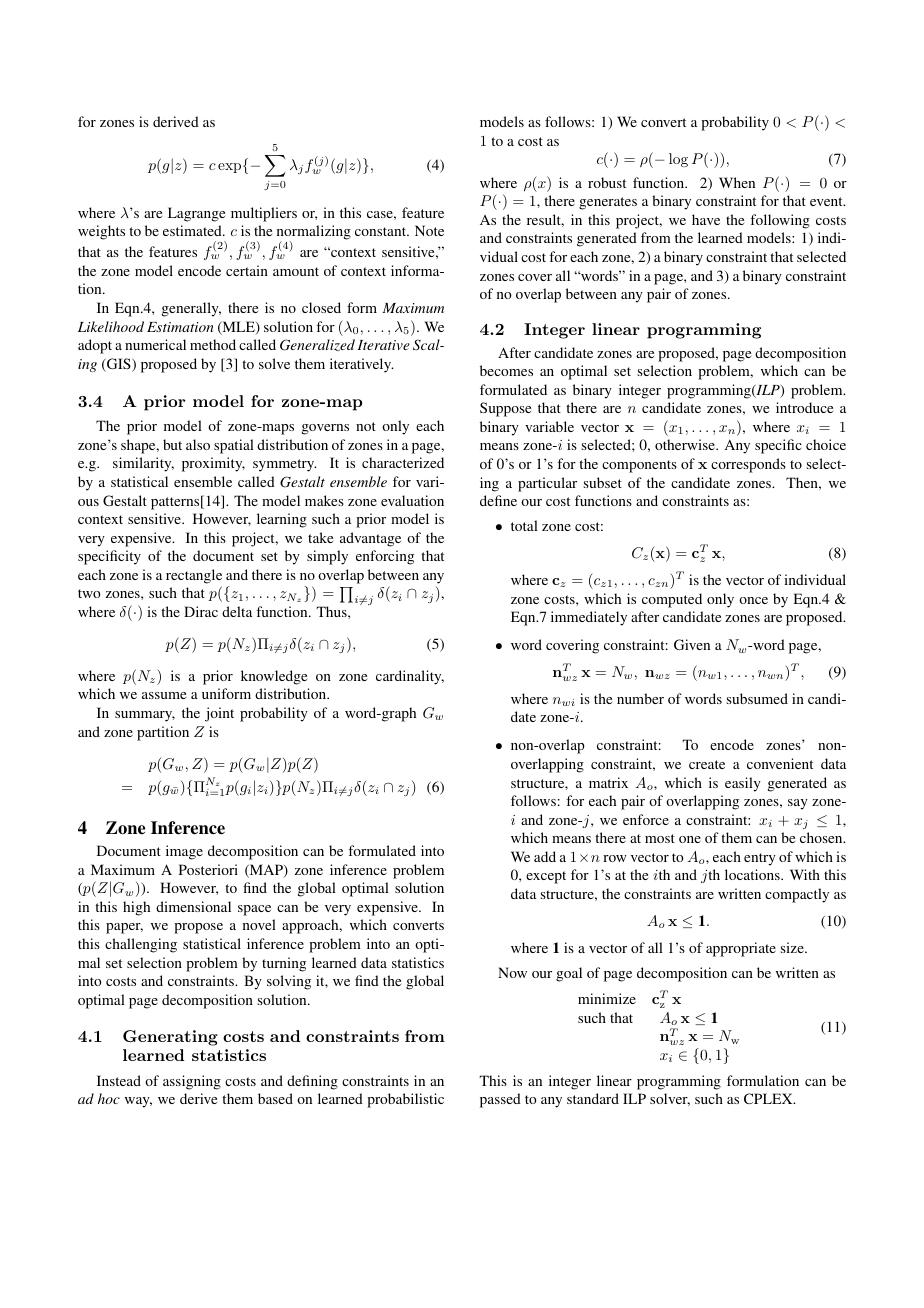  What do you see at coordinates (429, 230) in the image?
I see `Note` at bounding box center [429, 230].
